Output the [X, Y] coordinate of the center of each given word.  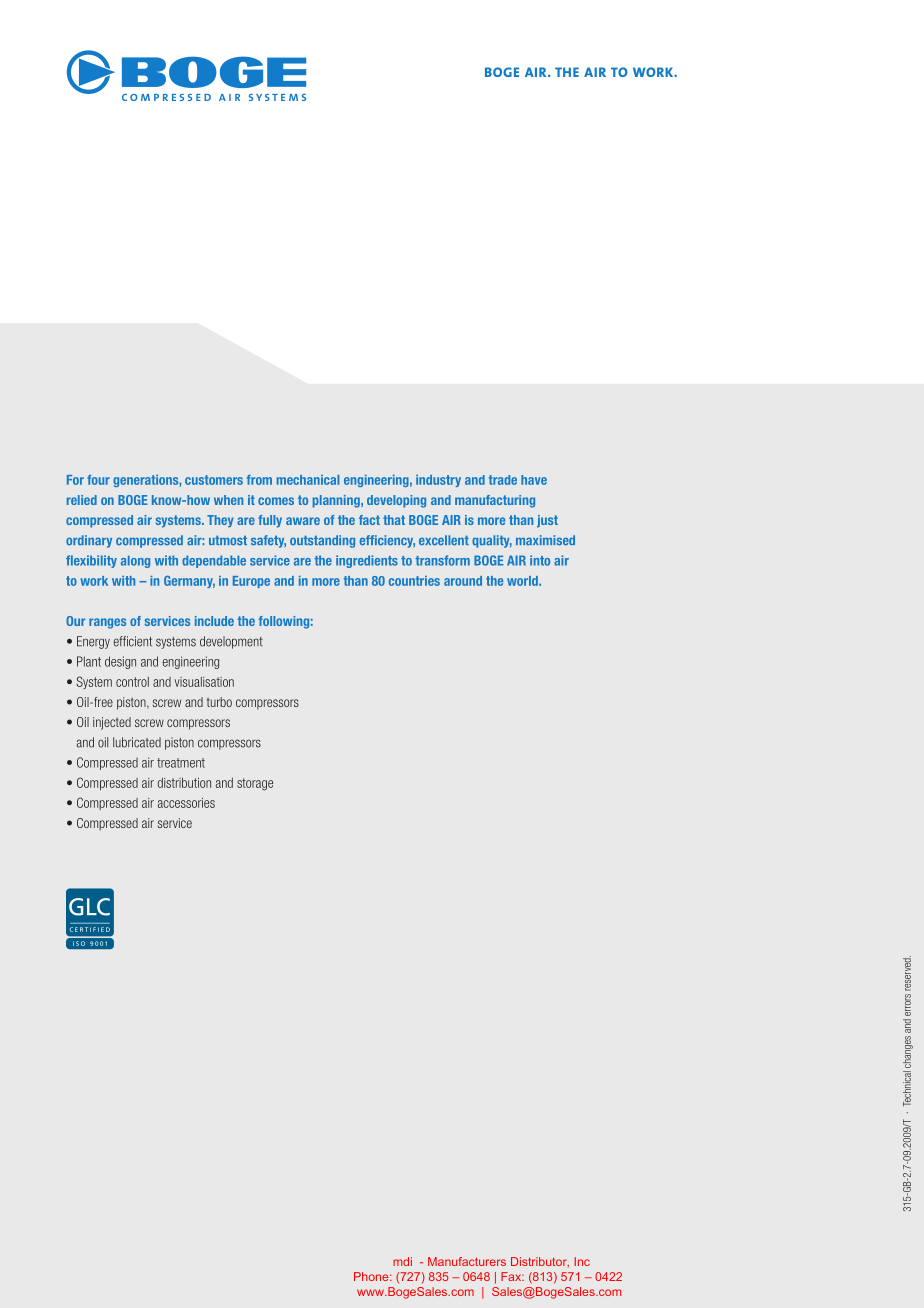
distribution [184, 783]
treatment [181, 763]
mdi [402, 1261]
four [98, 479]
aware [303, 521]
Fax [512, 1276]
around [463, 581]
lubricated [137, 742]
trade [503, 480]
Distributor [540, 1262]
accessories [186, 803]
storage [255, 784]
